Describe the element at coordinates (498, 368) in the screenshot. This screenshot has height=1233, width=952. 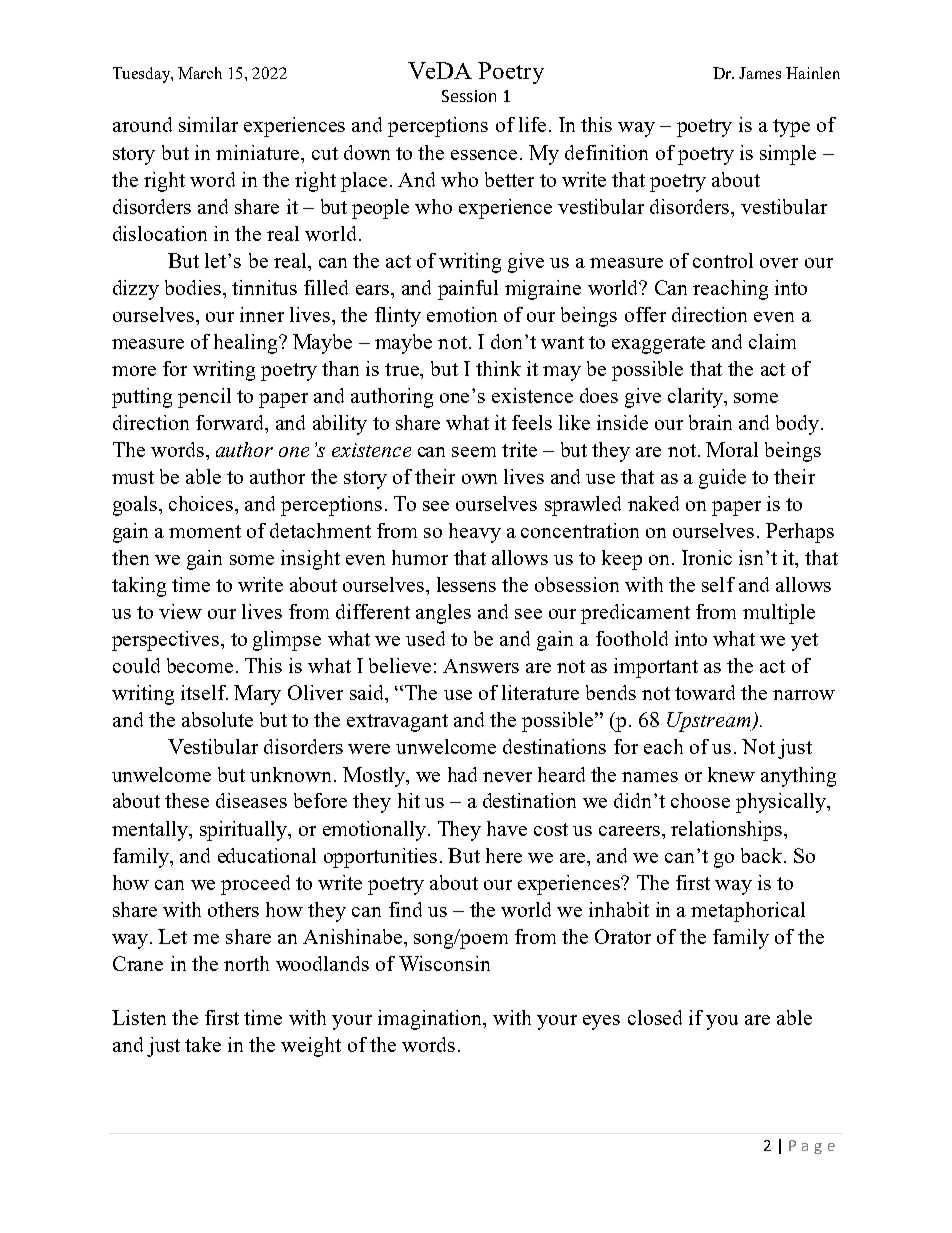
I see `think` at that location.
